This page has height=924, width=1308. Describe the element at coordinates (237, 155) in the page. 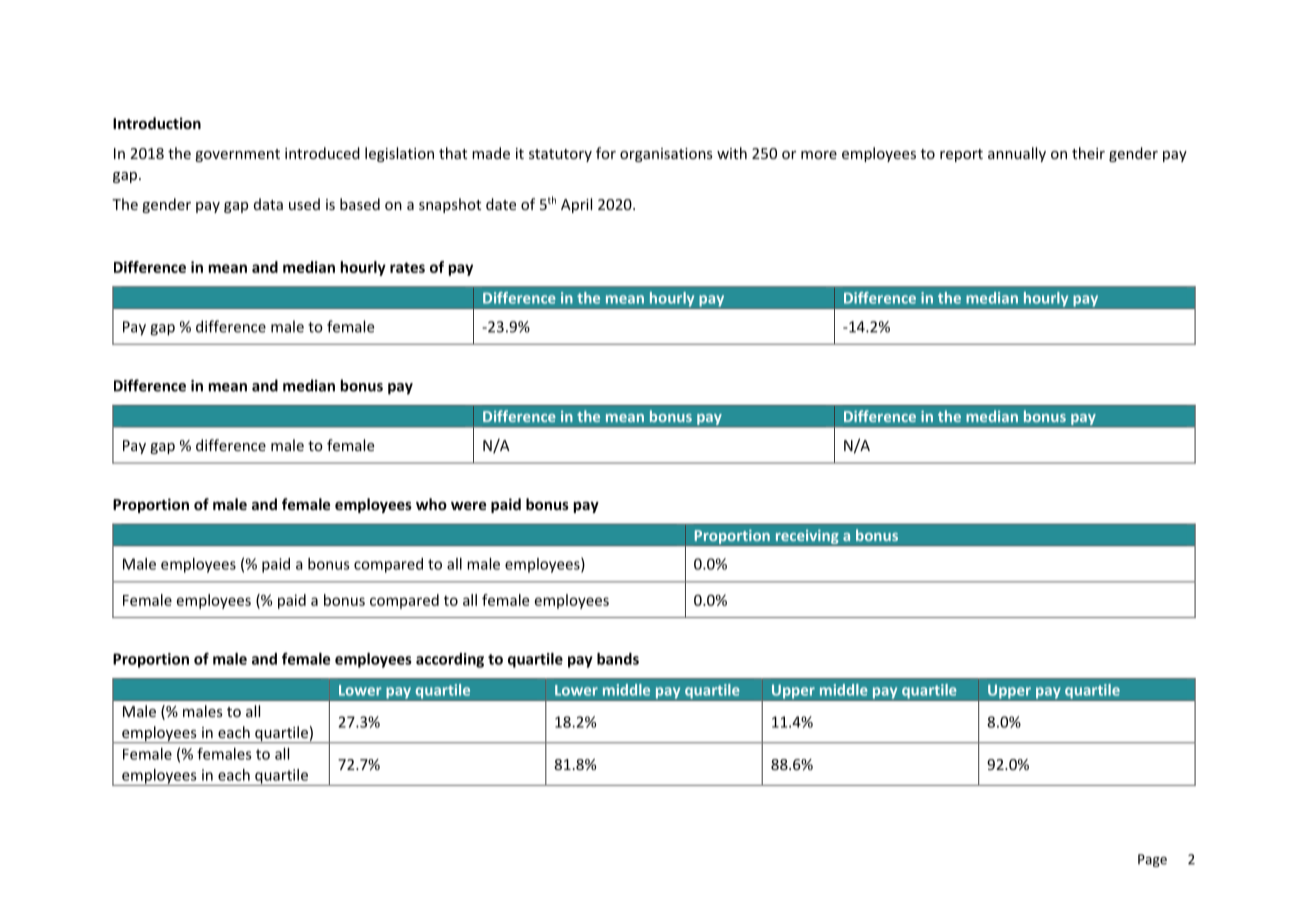

I see `government` at that location.
